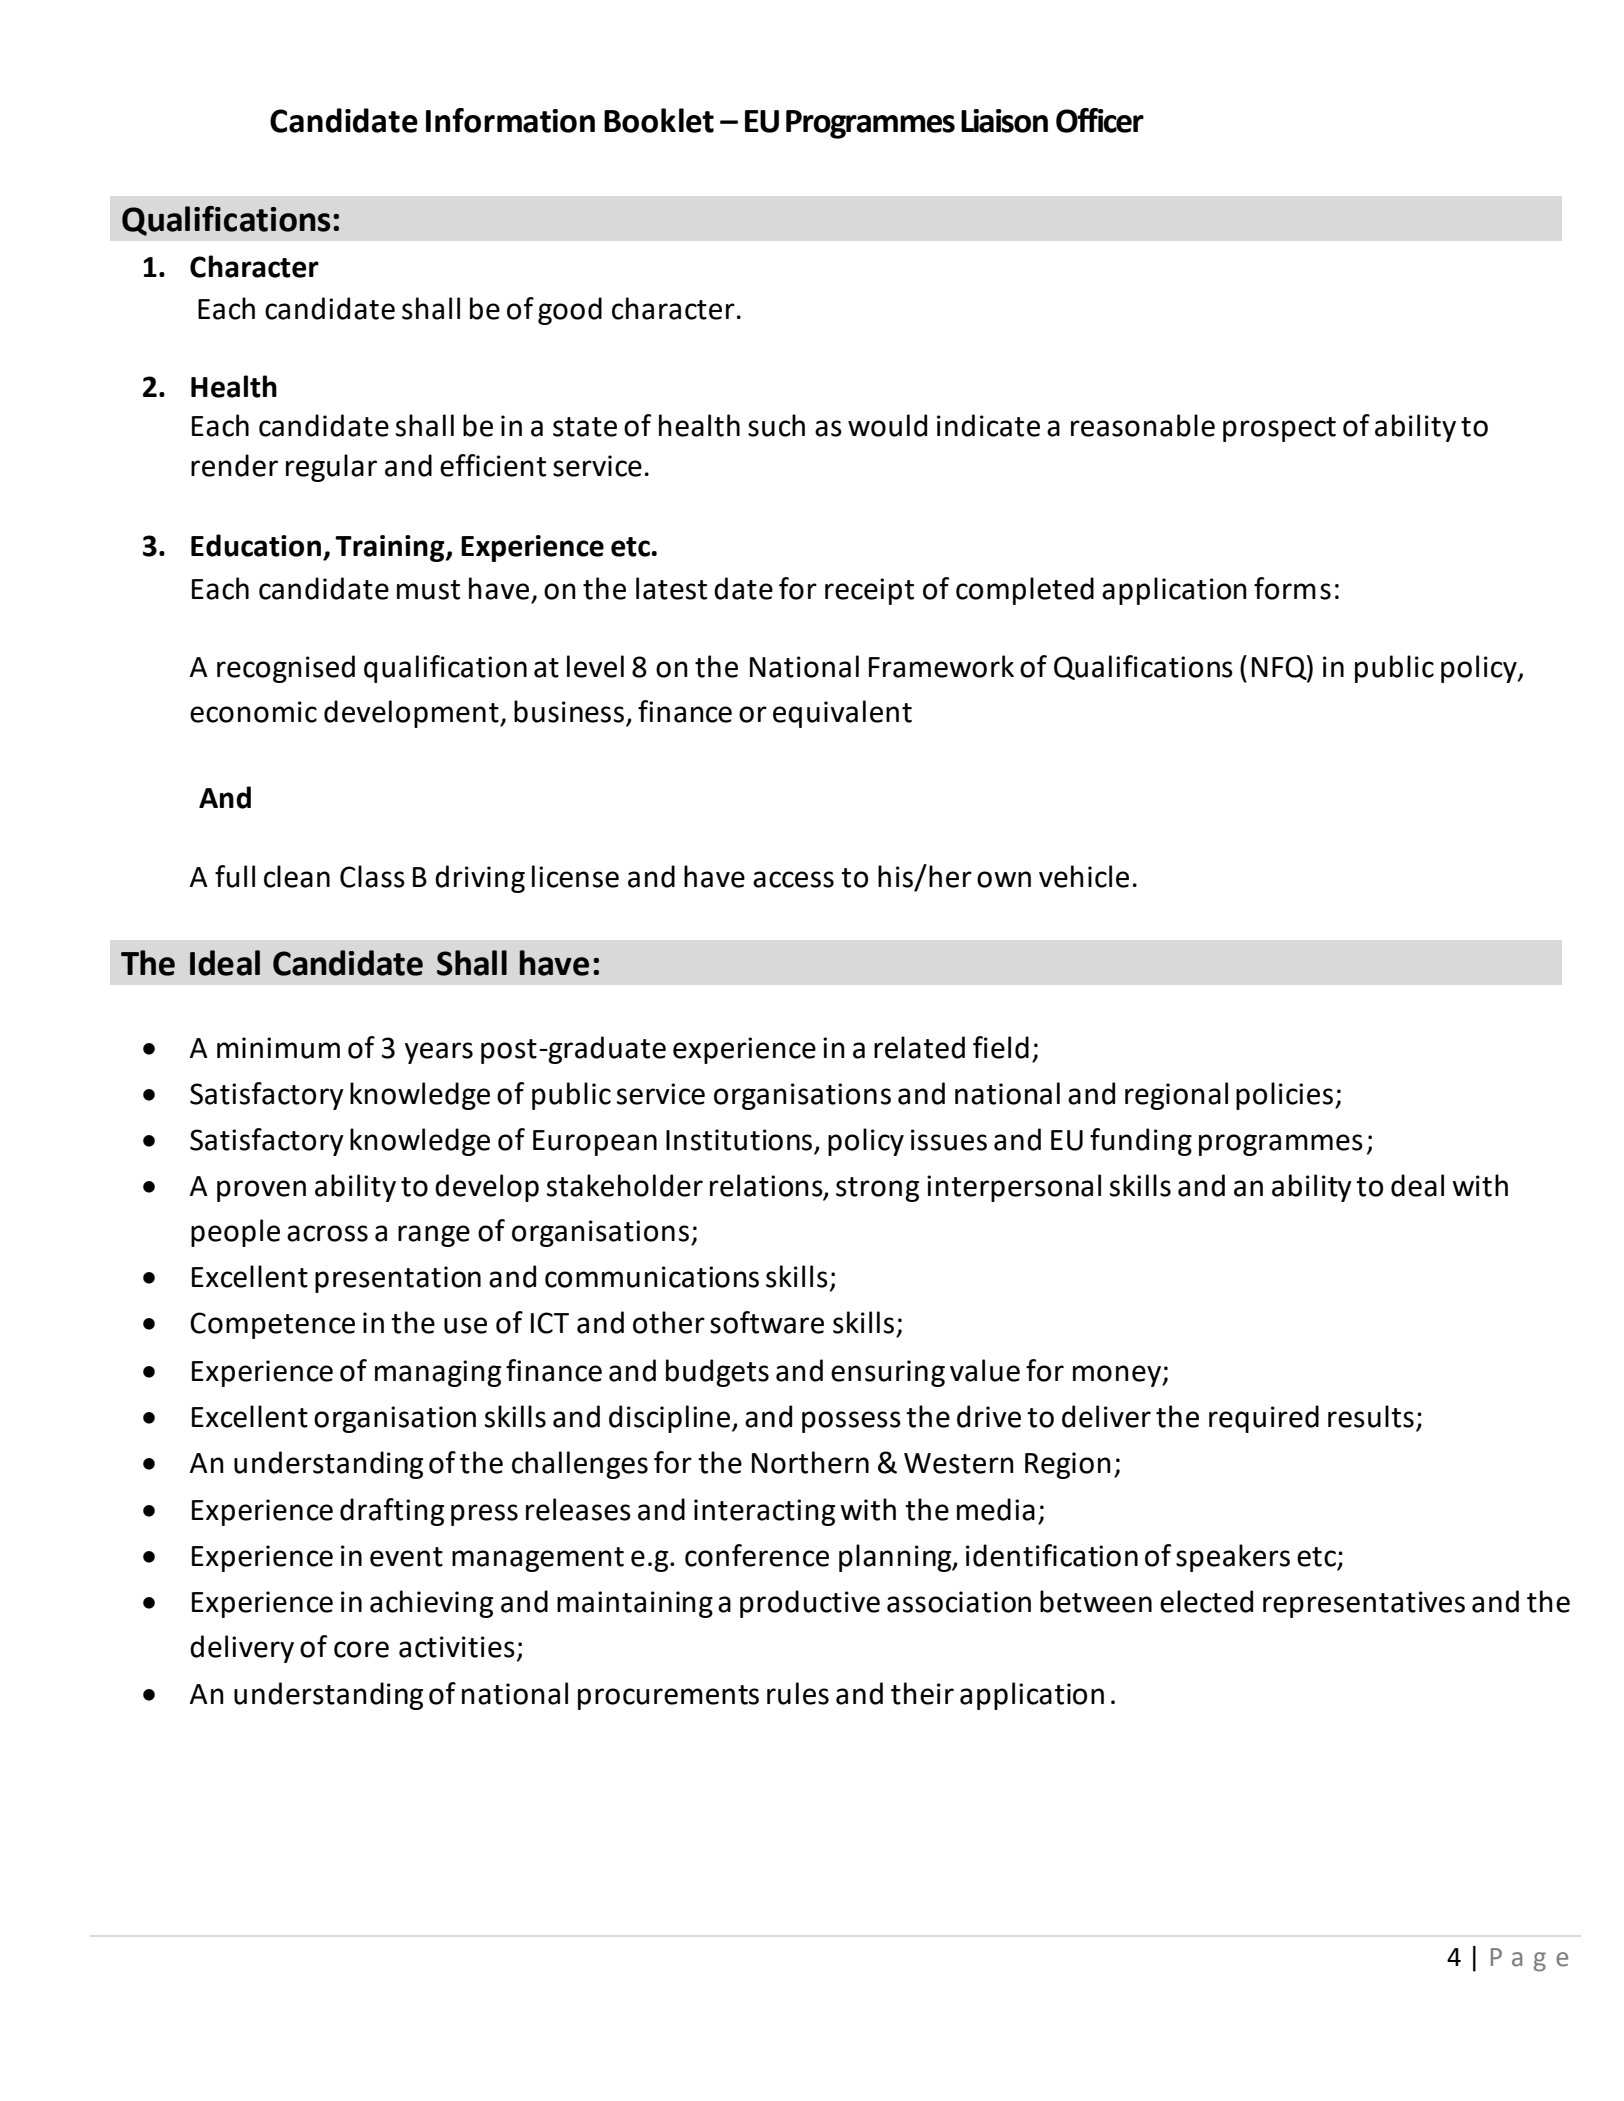 This screenshot has height=2101, width=1624. I want to click on Information, so click(510, 120).
